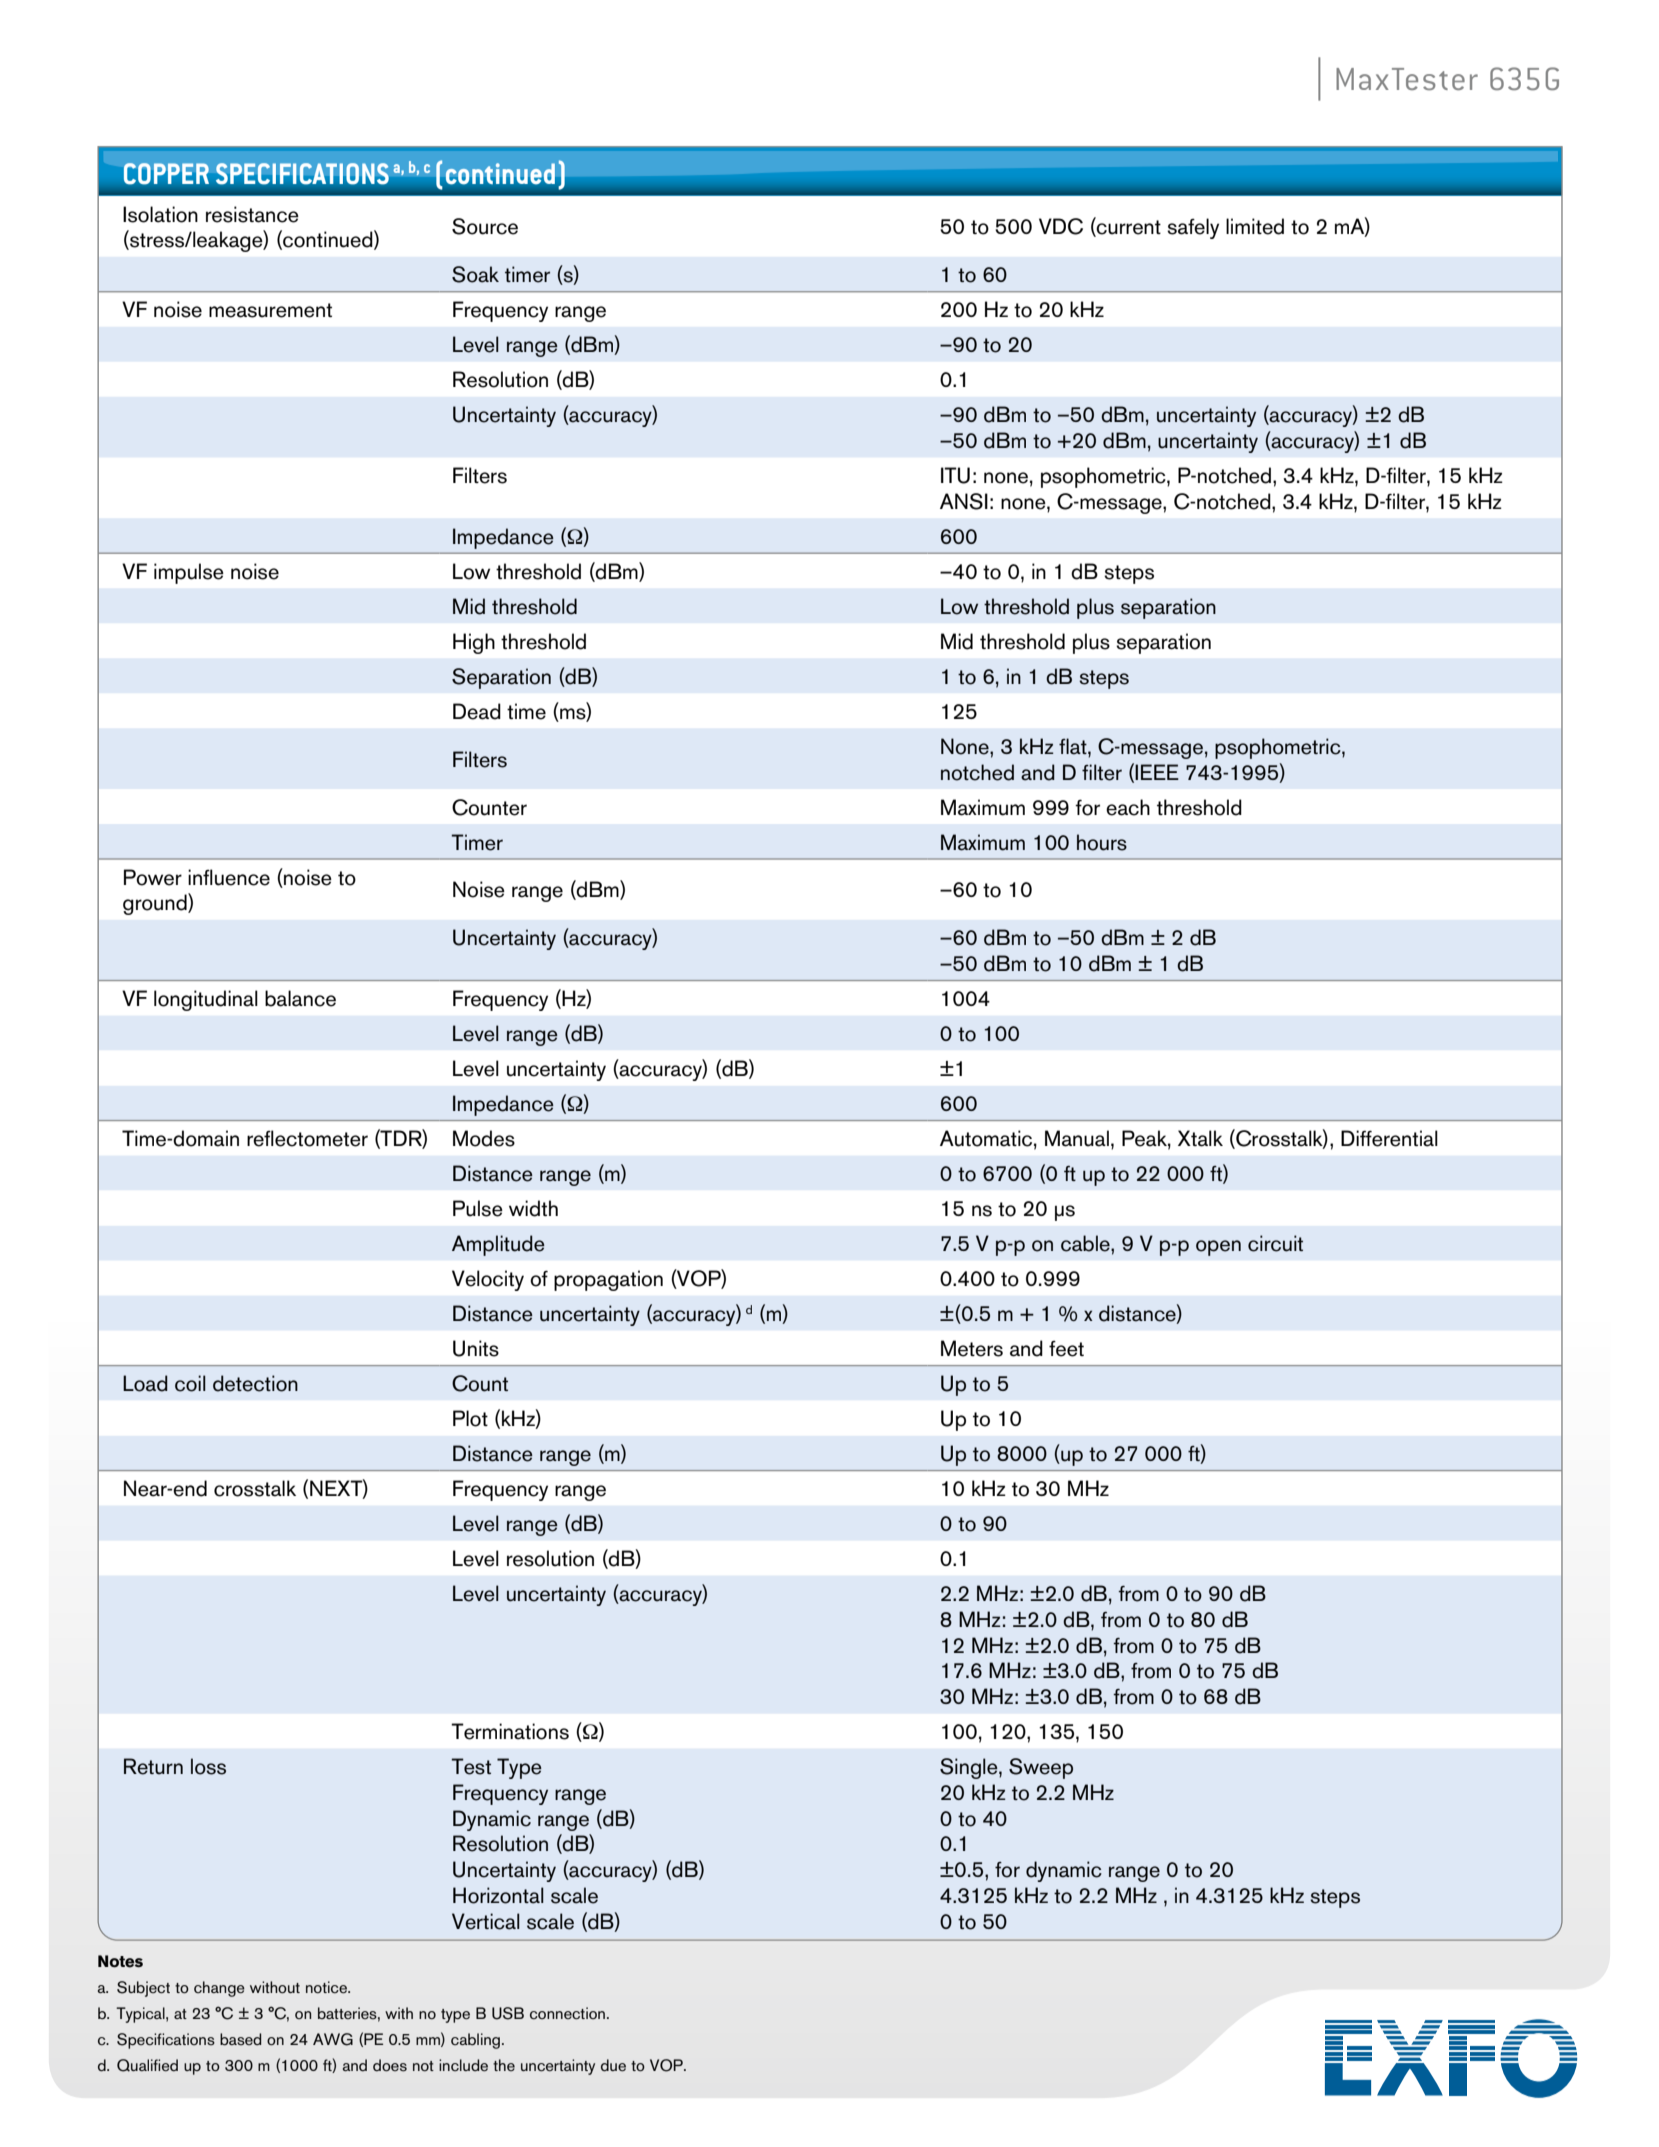 This page has height=2147, width=1659. What do you see at coordinates (240, 2039) in the page?
I see `based` at bounding box center [240, 2039].
